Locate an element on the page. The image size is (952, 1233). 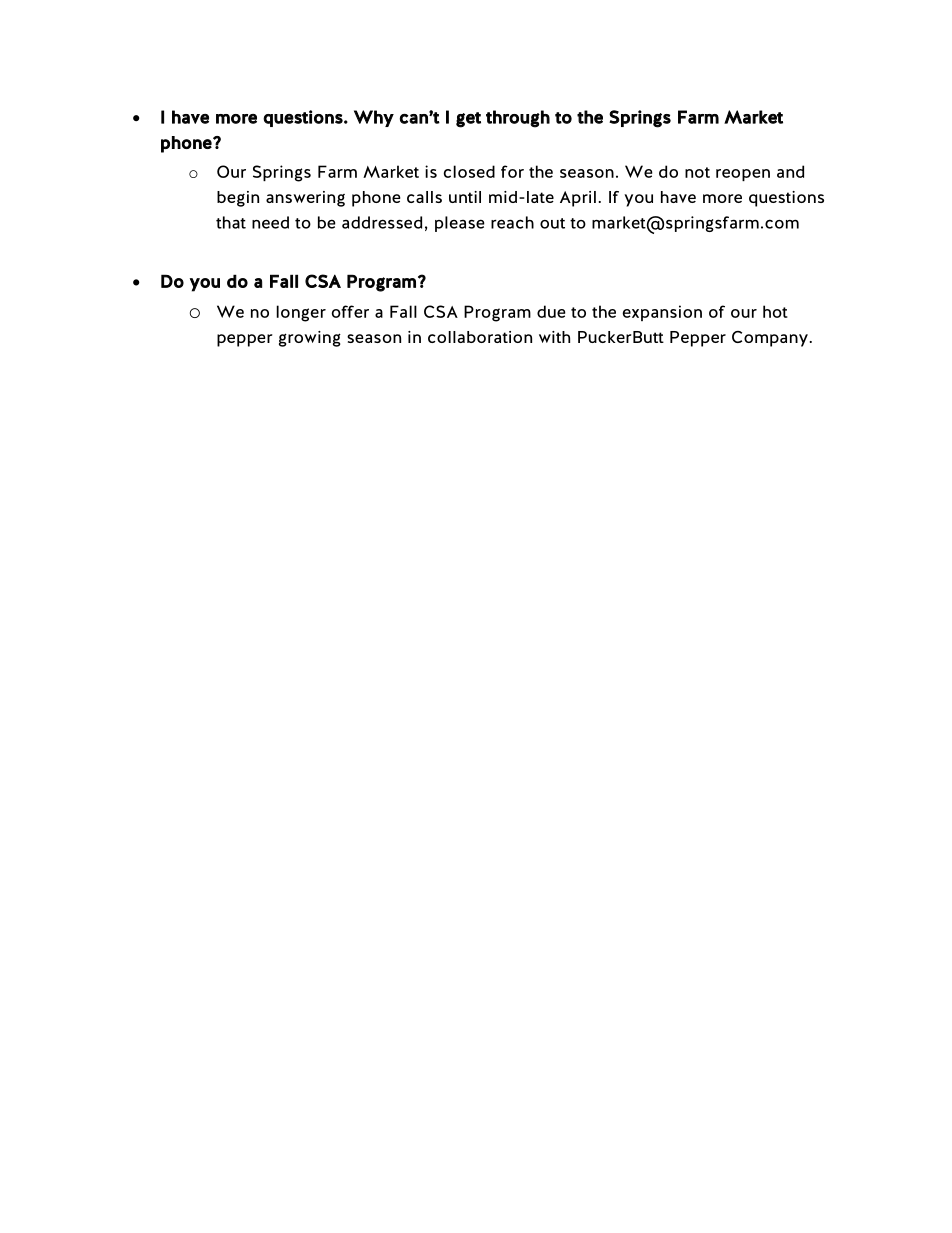
through is located at coordinates (518, 119).
